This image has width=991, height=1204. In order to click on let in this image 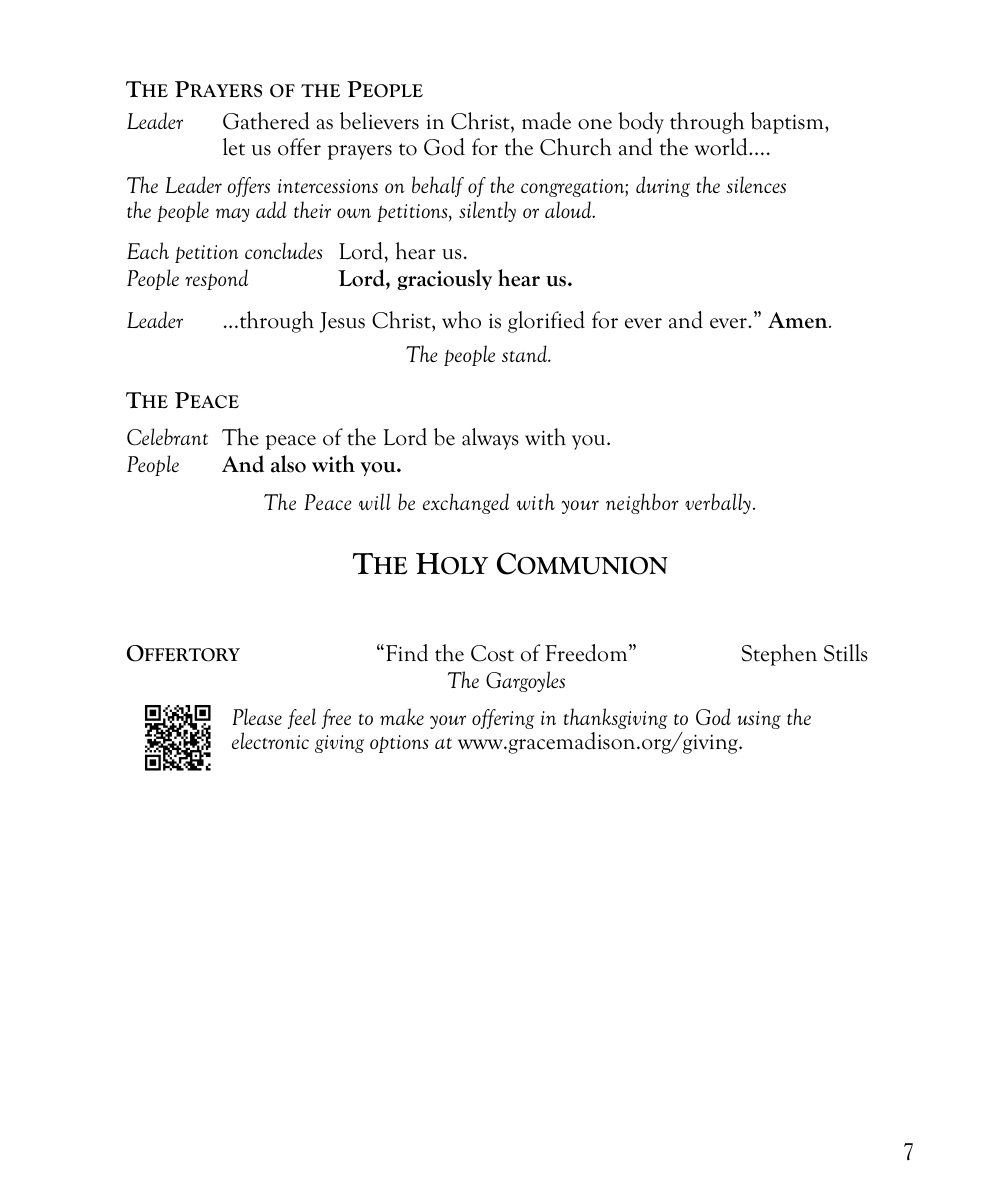, I will do `click(234, 147)`.
